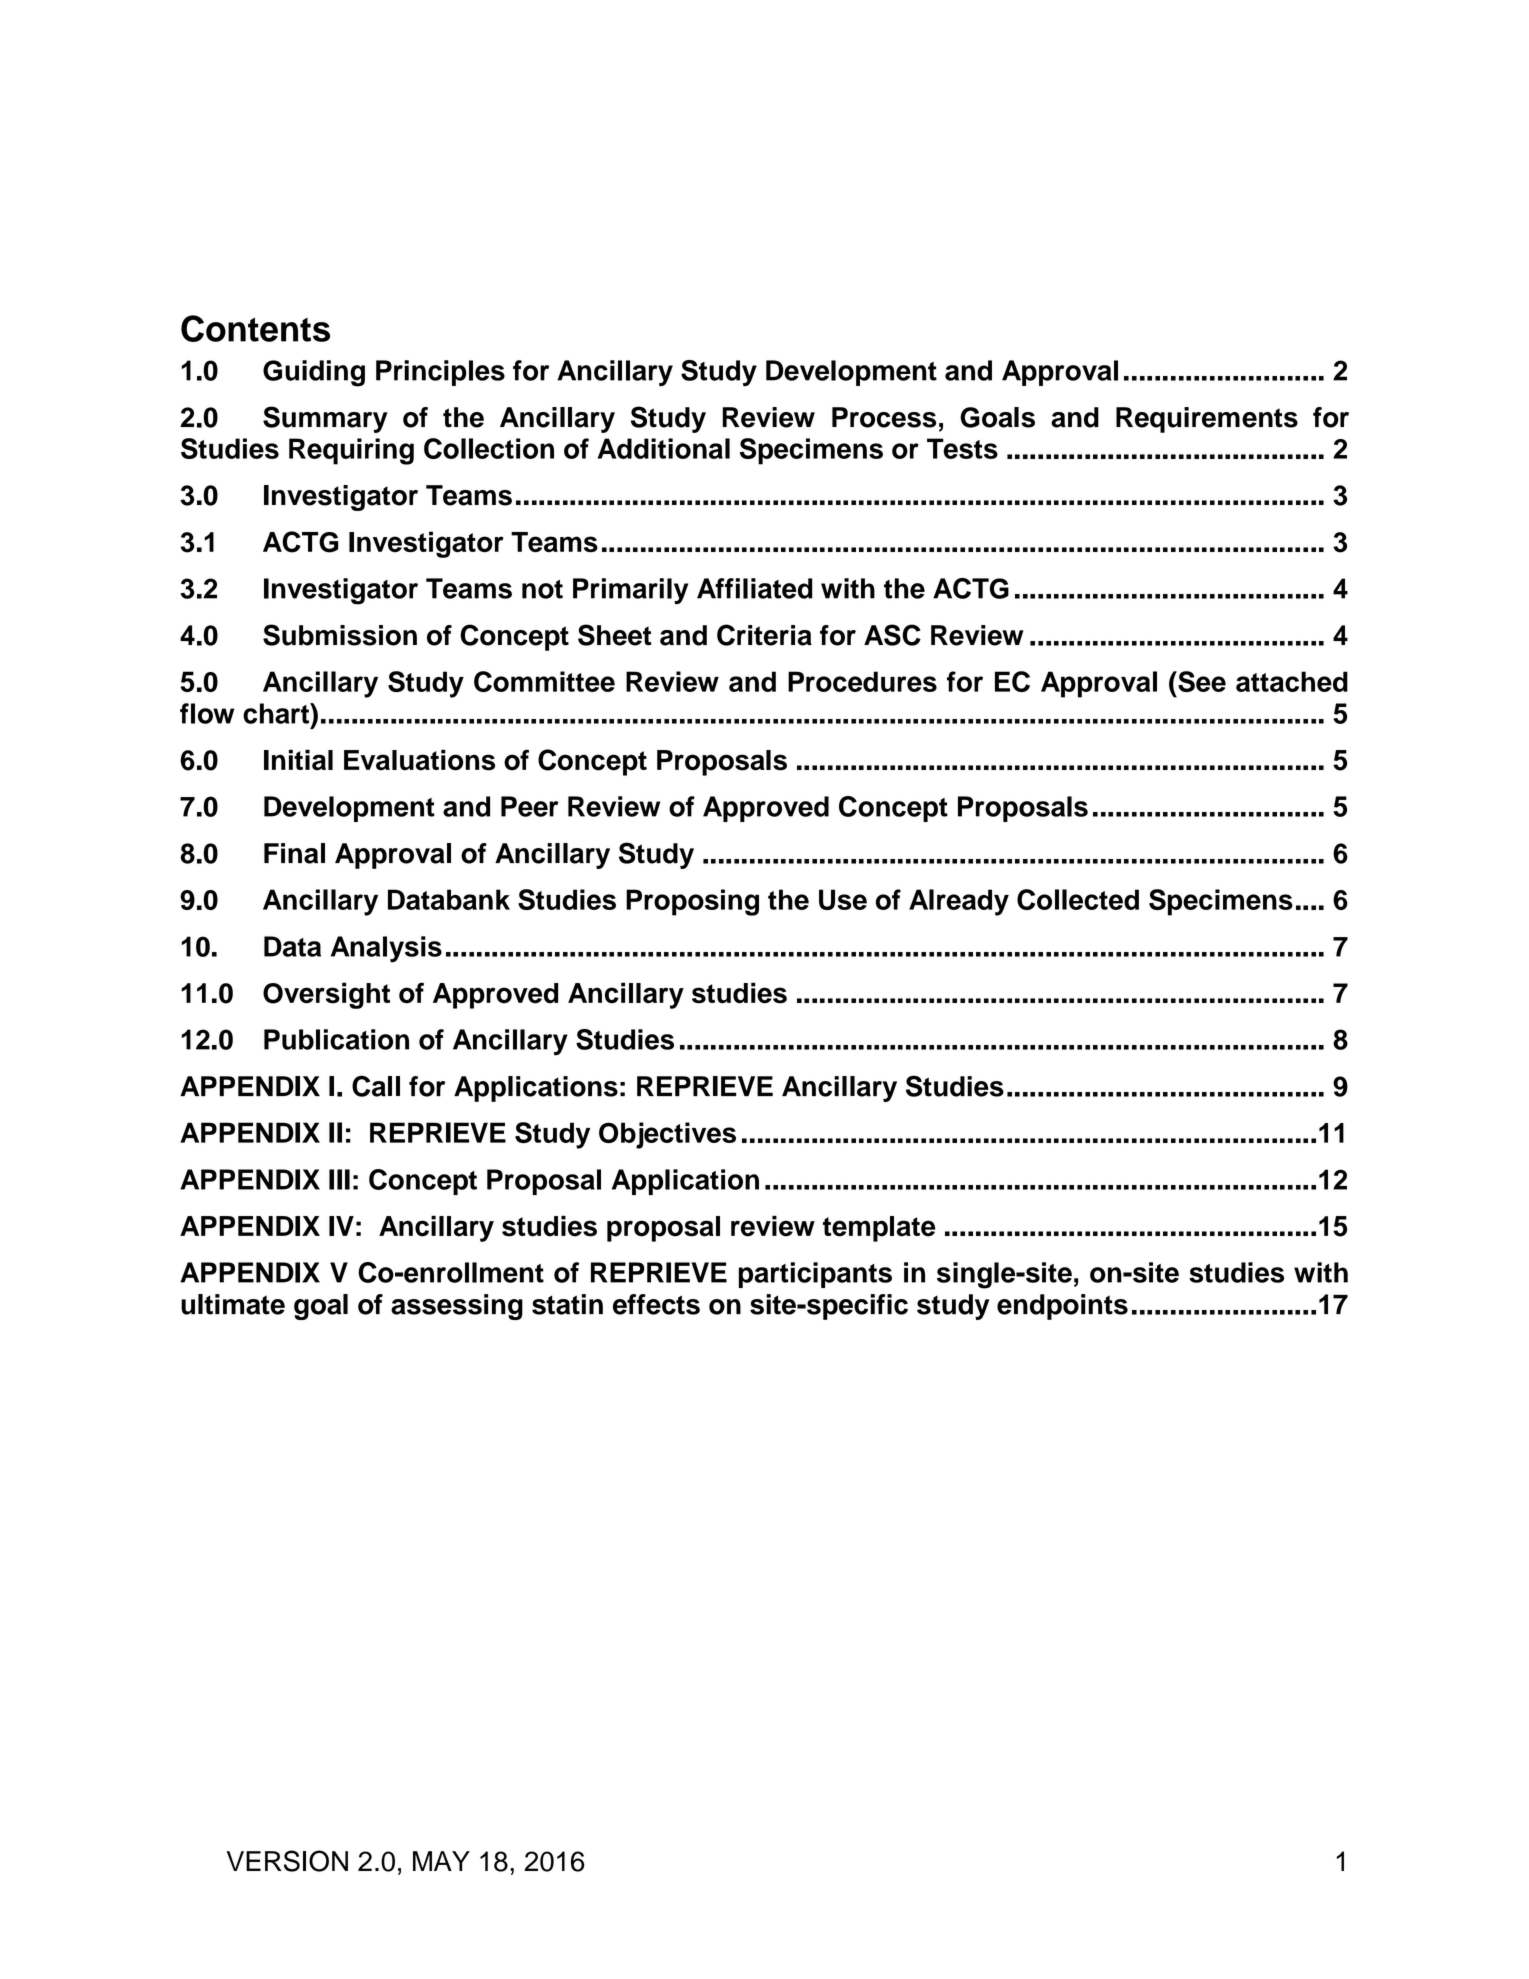 Image resolution: width=1529 pixels, height=1979 pixels. What do you see at coordinates (314, 373) in the screenshot?
I see `Guiding` at bounding box center [314, 373].
